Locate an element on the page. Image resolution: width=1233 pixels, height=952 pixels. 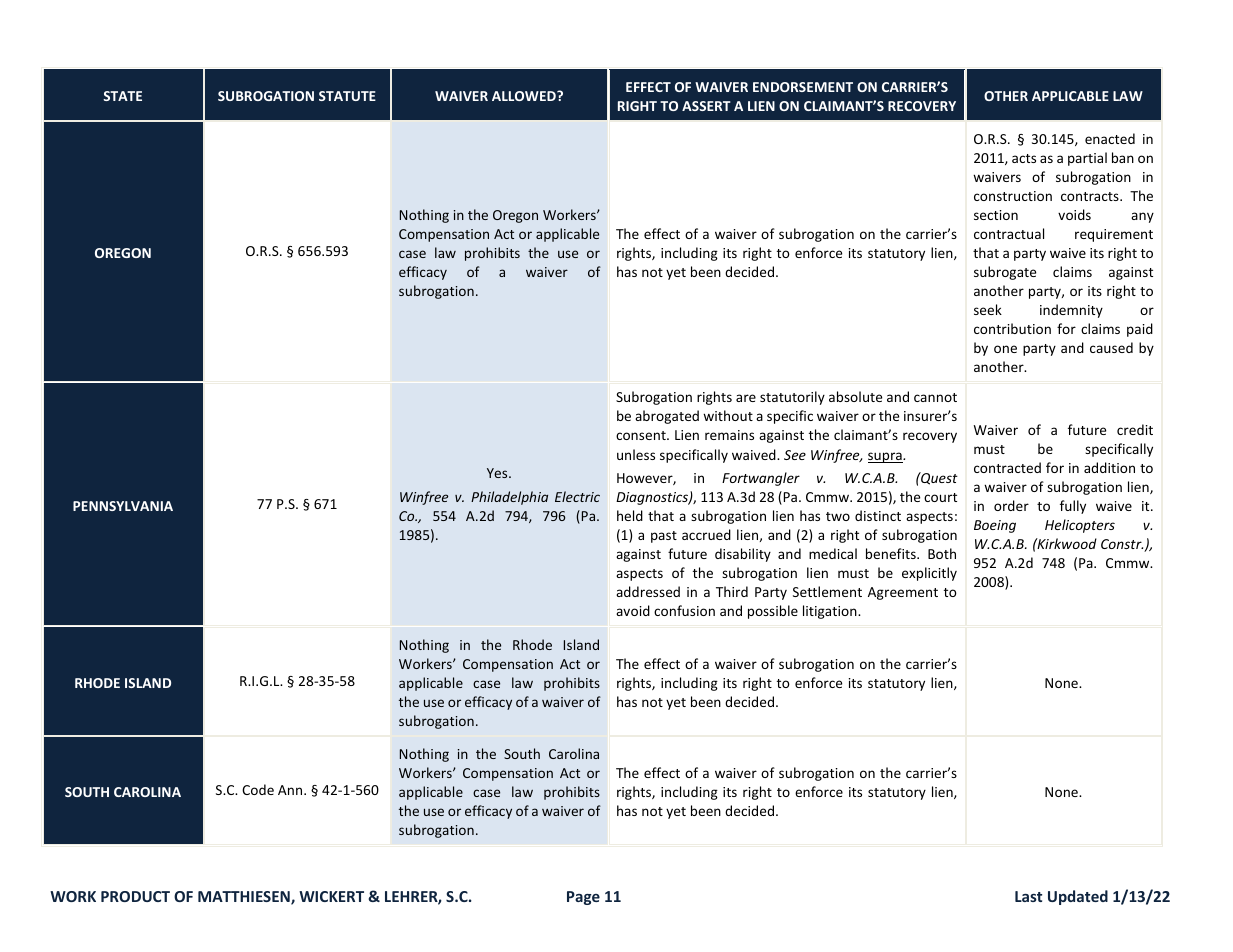
contribution is located at coordinates (1012, 328).
